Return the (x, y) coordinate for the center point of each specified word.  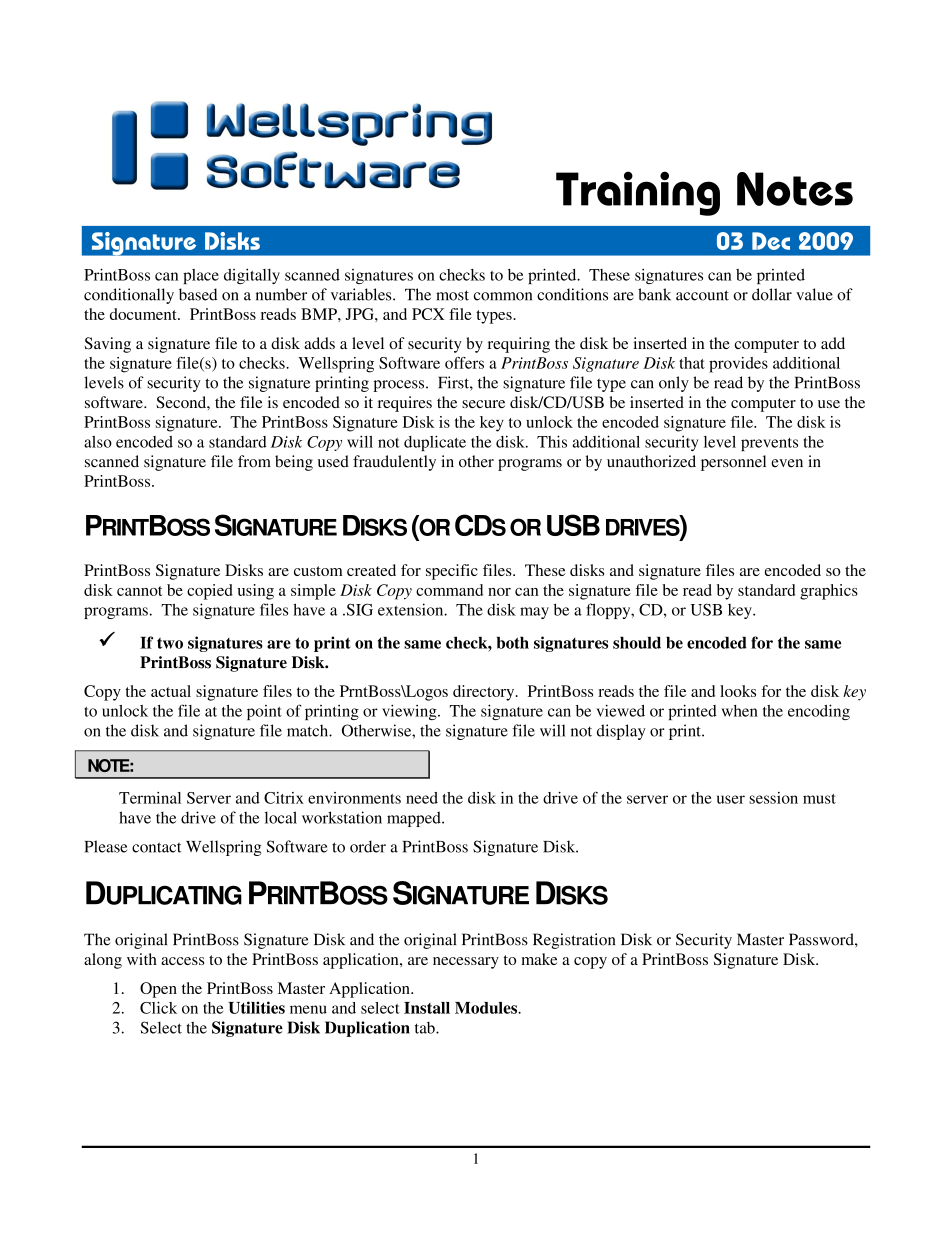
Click (158, 1008)
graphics (829, 592)
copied (210, 592)
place (201, 276)
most (452, 295)
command (449, 590)
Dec (771, 241)
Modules (487, 1008)
